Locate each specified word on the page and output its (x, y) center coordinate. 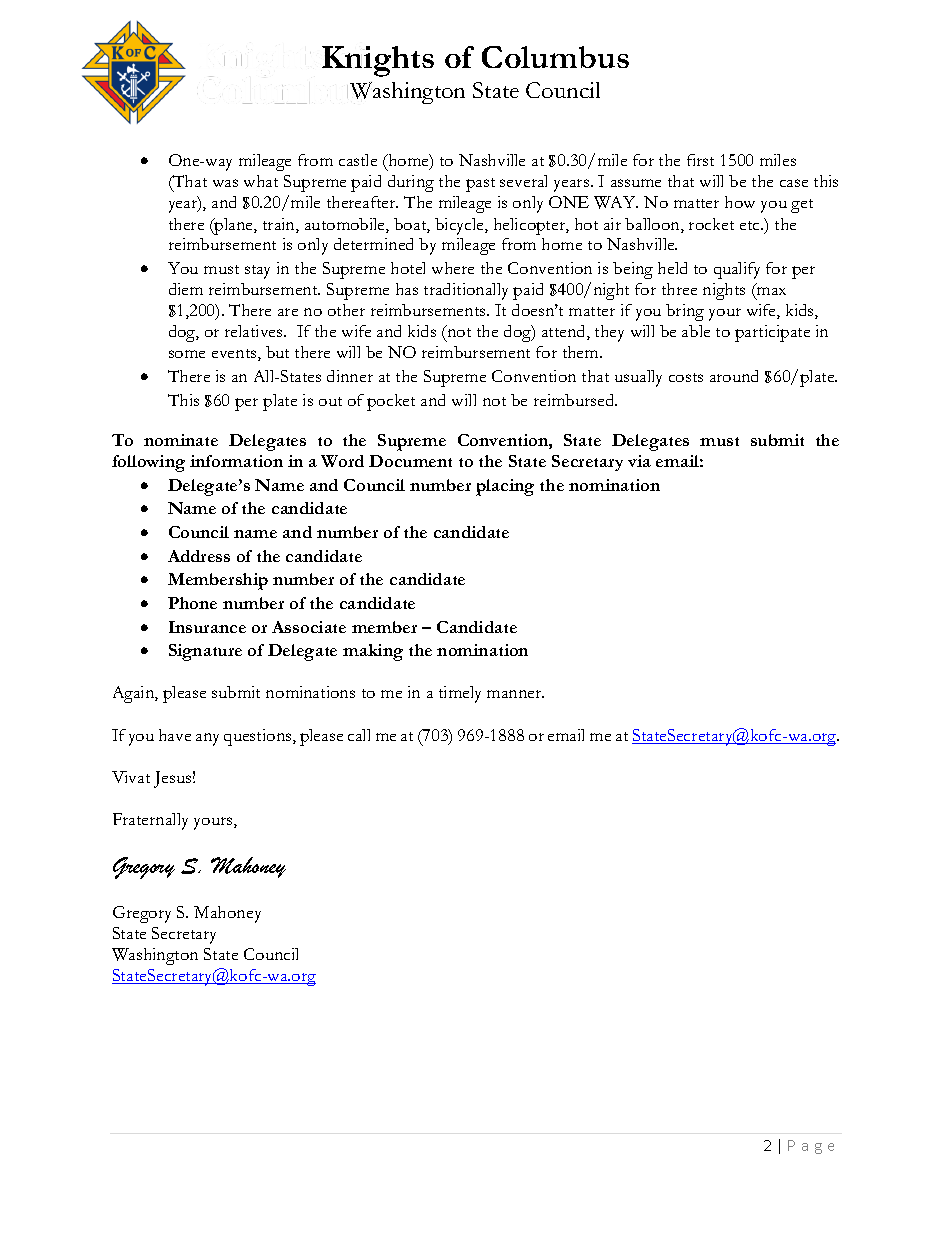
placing (505, 487)
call (359, 735)
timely (460, 694)
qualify (737, 270)
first (700, 160)
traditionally (466, 291)
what (261, 181)
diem (186, 289)
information (236, 461)
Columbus (555, 57)
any (207, 739)
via (639, 461)
